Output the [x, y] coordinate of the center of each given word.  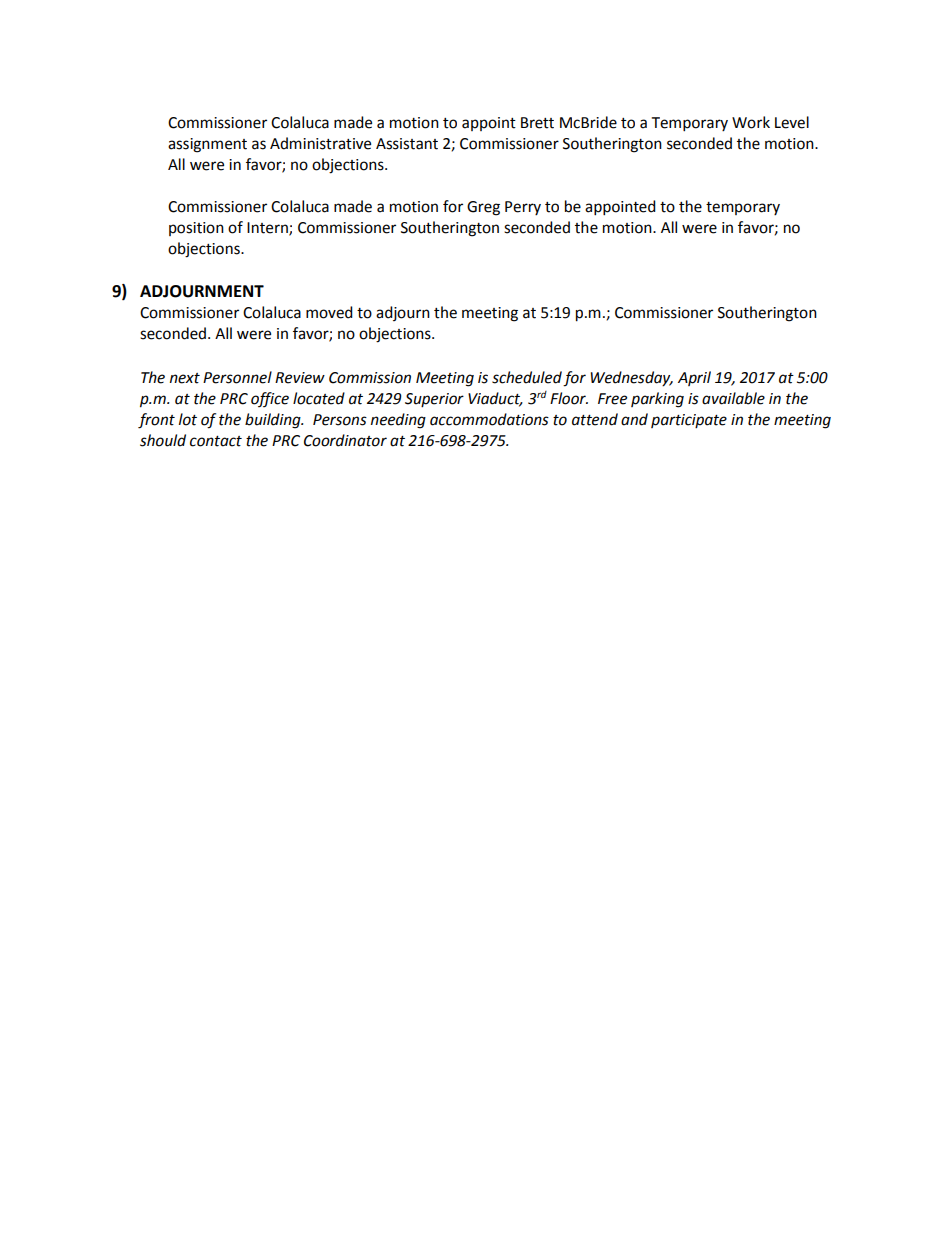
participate [689, 421]
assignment [207, 145]
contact [216, 441]
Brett [537, 123]
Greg [483, 208]
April [694, 378]
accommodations [489, 419]
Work [751, 122]
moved [329, 312]
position [196, 229]
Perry [523, 208]
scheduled [527, 377]
